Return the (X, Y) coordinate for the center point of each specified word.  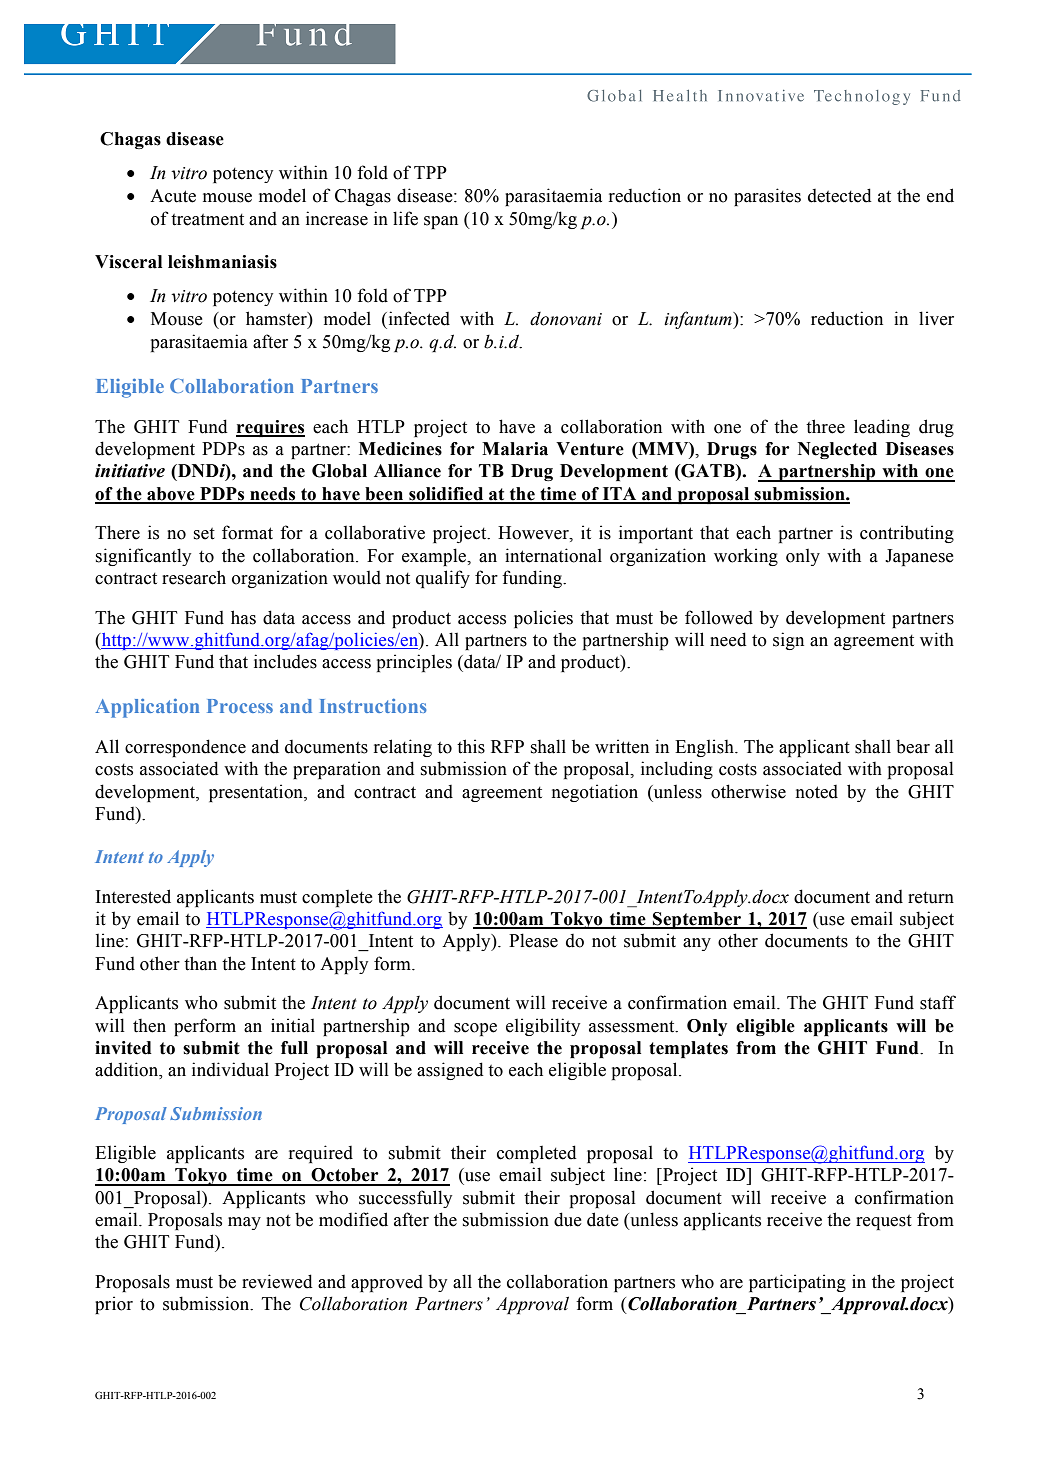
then (149, 1025)
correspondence (185, 748)
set (204, 534)
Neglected (837, 450)
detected (840, 195)
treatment (207, 220)
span (441, 222)
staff (938, 1002)
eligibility (543, 1027)
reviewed (277, 1281)
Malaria (515, 449)
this (471, 746)
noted (817, 792)
